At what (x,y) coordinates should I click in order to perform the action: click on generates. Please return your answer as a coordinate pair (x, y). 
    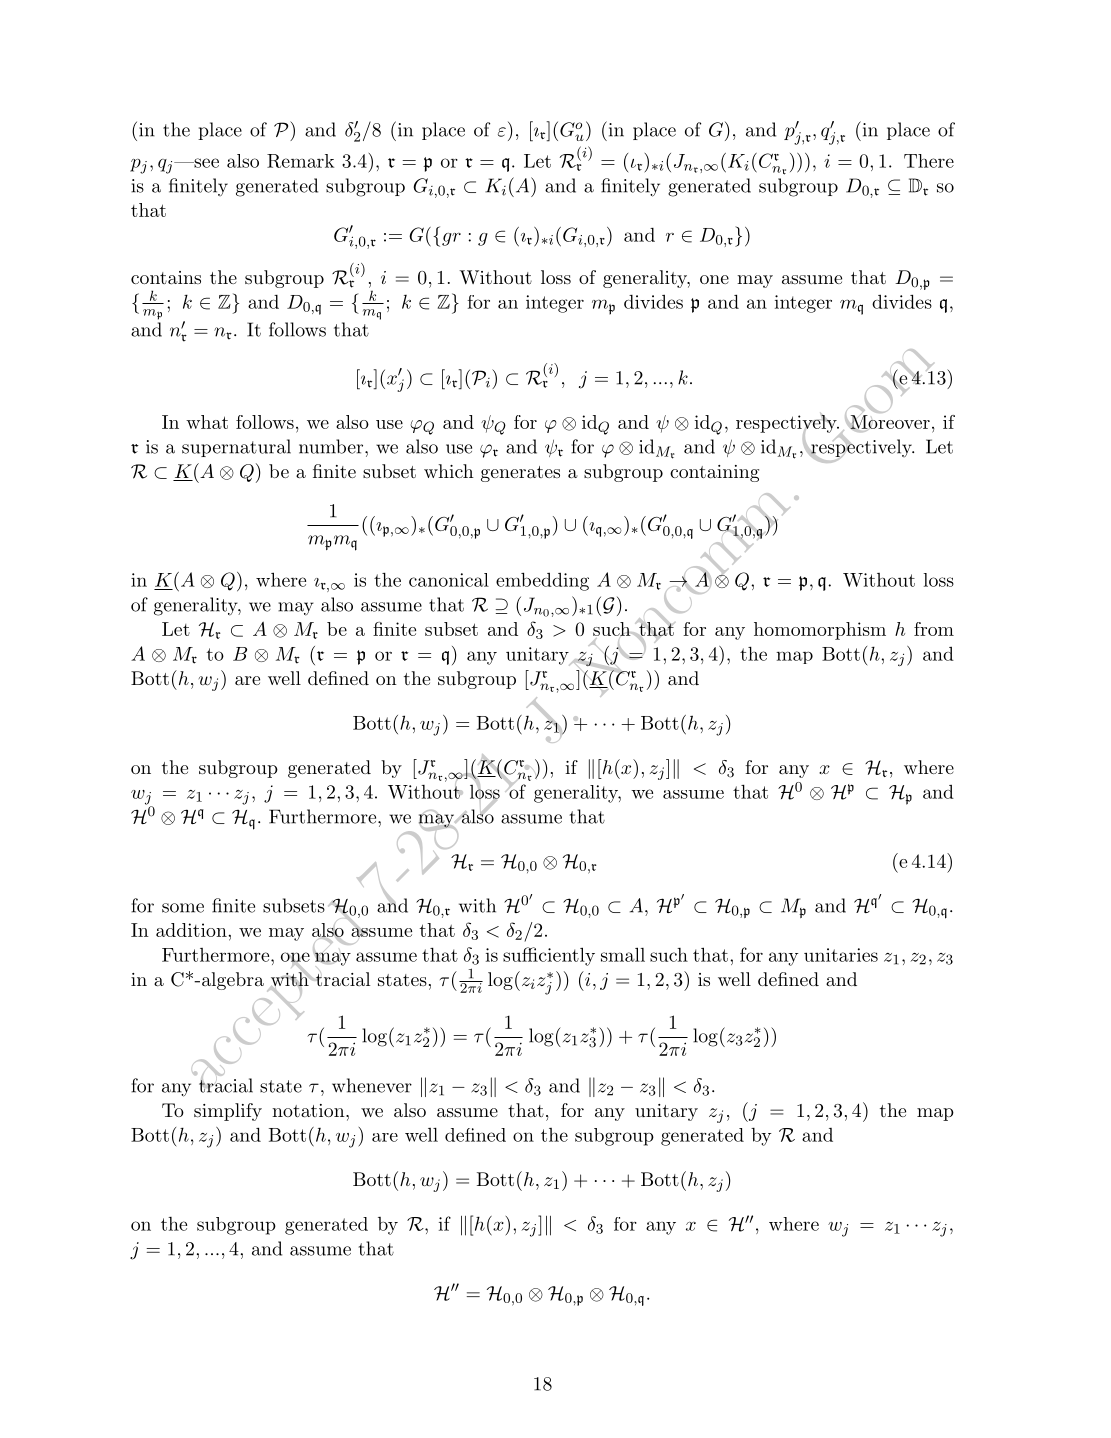
    Looking at the image, I should click on (520, 474).
